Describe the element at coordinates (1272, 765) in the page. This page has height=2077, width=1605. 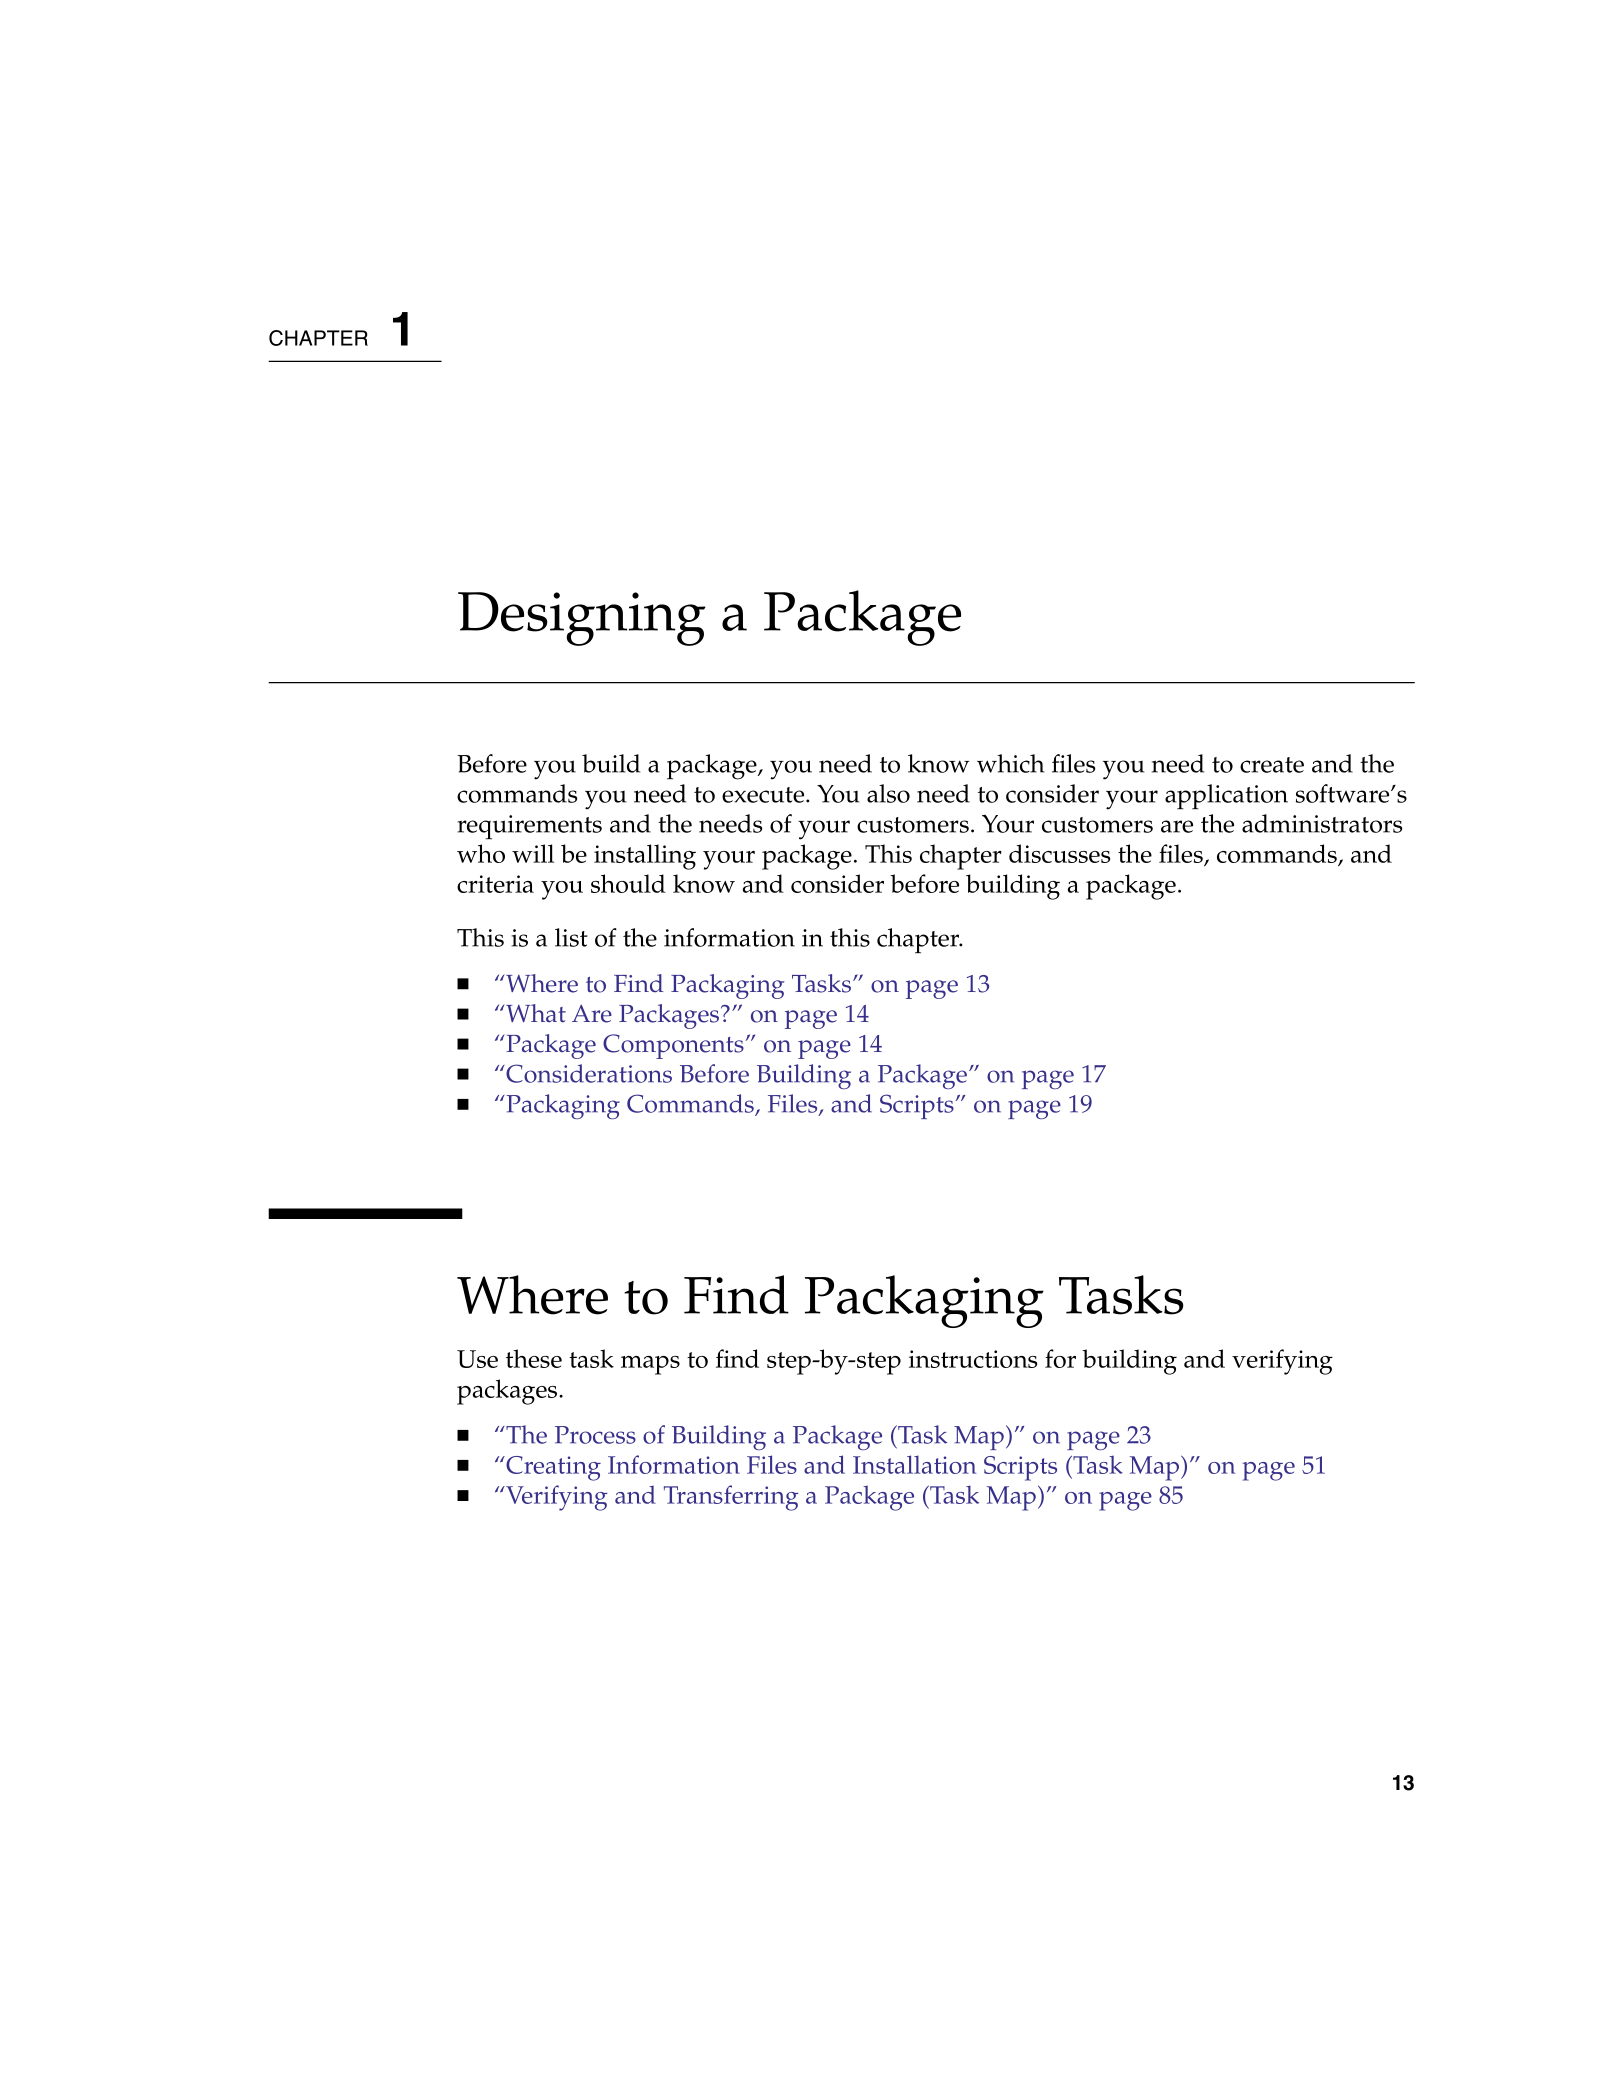
I see `create` at that location.
